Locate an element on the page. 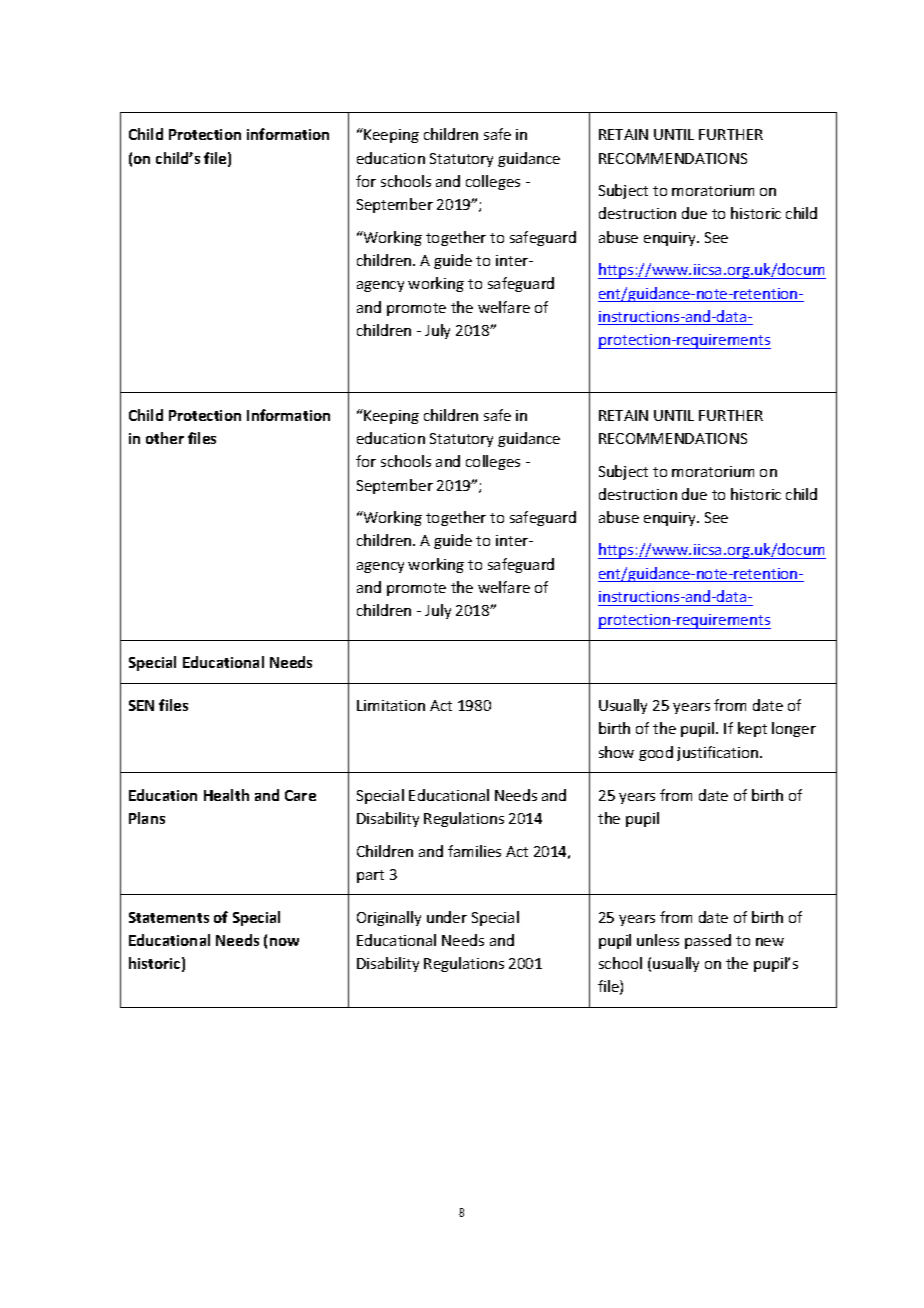  Limitation is located at coordinates (391, 705).
